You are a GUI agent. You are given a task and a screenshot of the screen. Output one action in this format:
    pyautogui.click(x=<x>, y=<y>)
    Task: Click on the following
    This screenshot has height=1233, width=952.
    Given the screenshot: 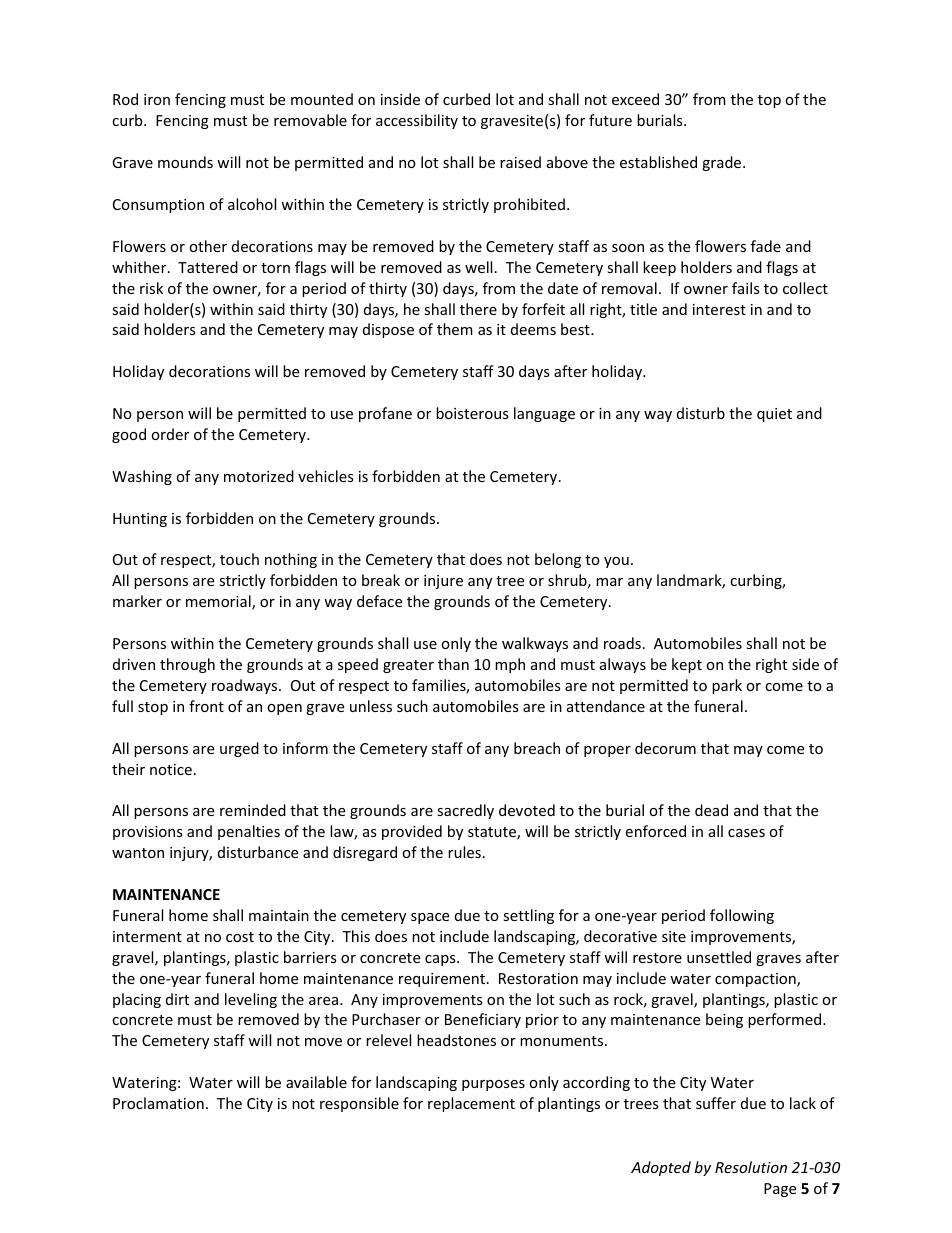 What is the action you would take?
    pyautogui.click(x=742, y=916)
